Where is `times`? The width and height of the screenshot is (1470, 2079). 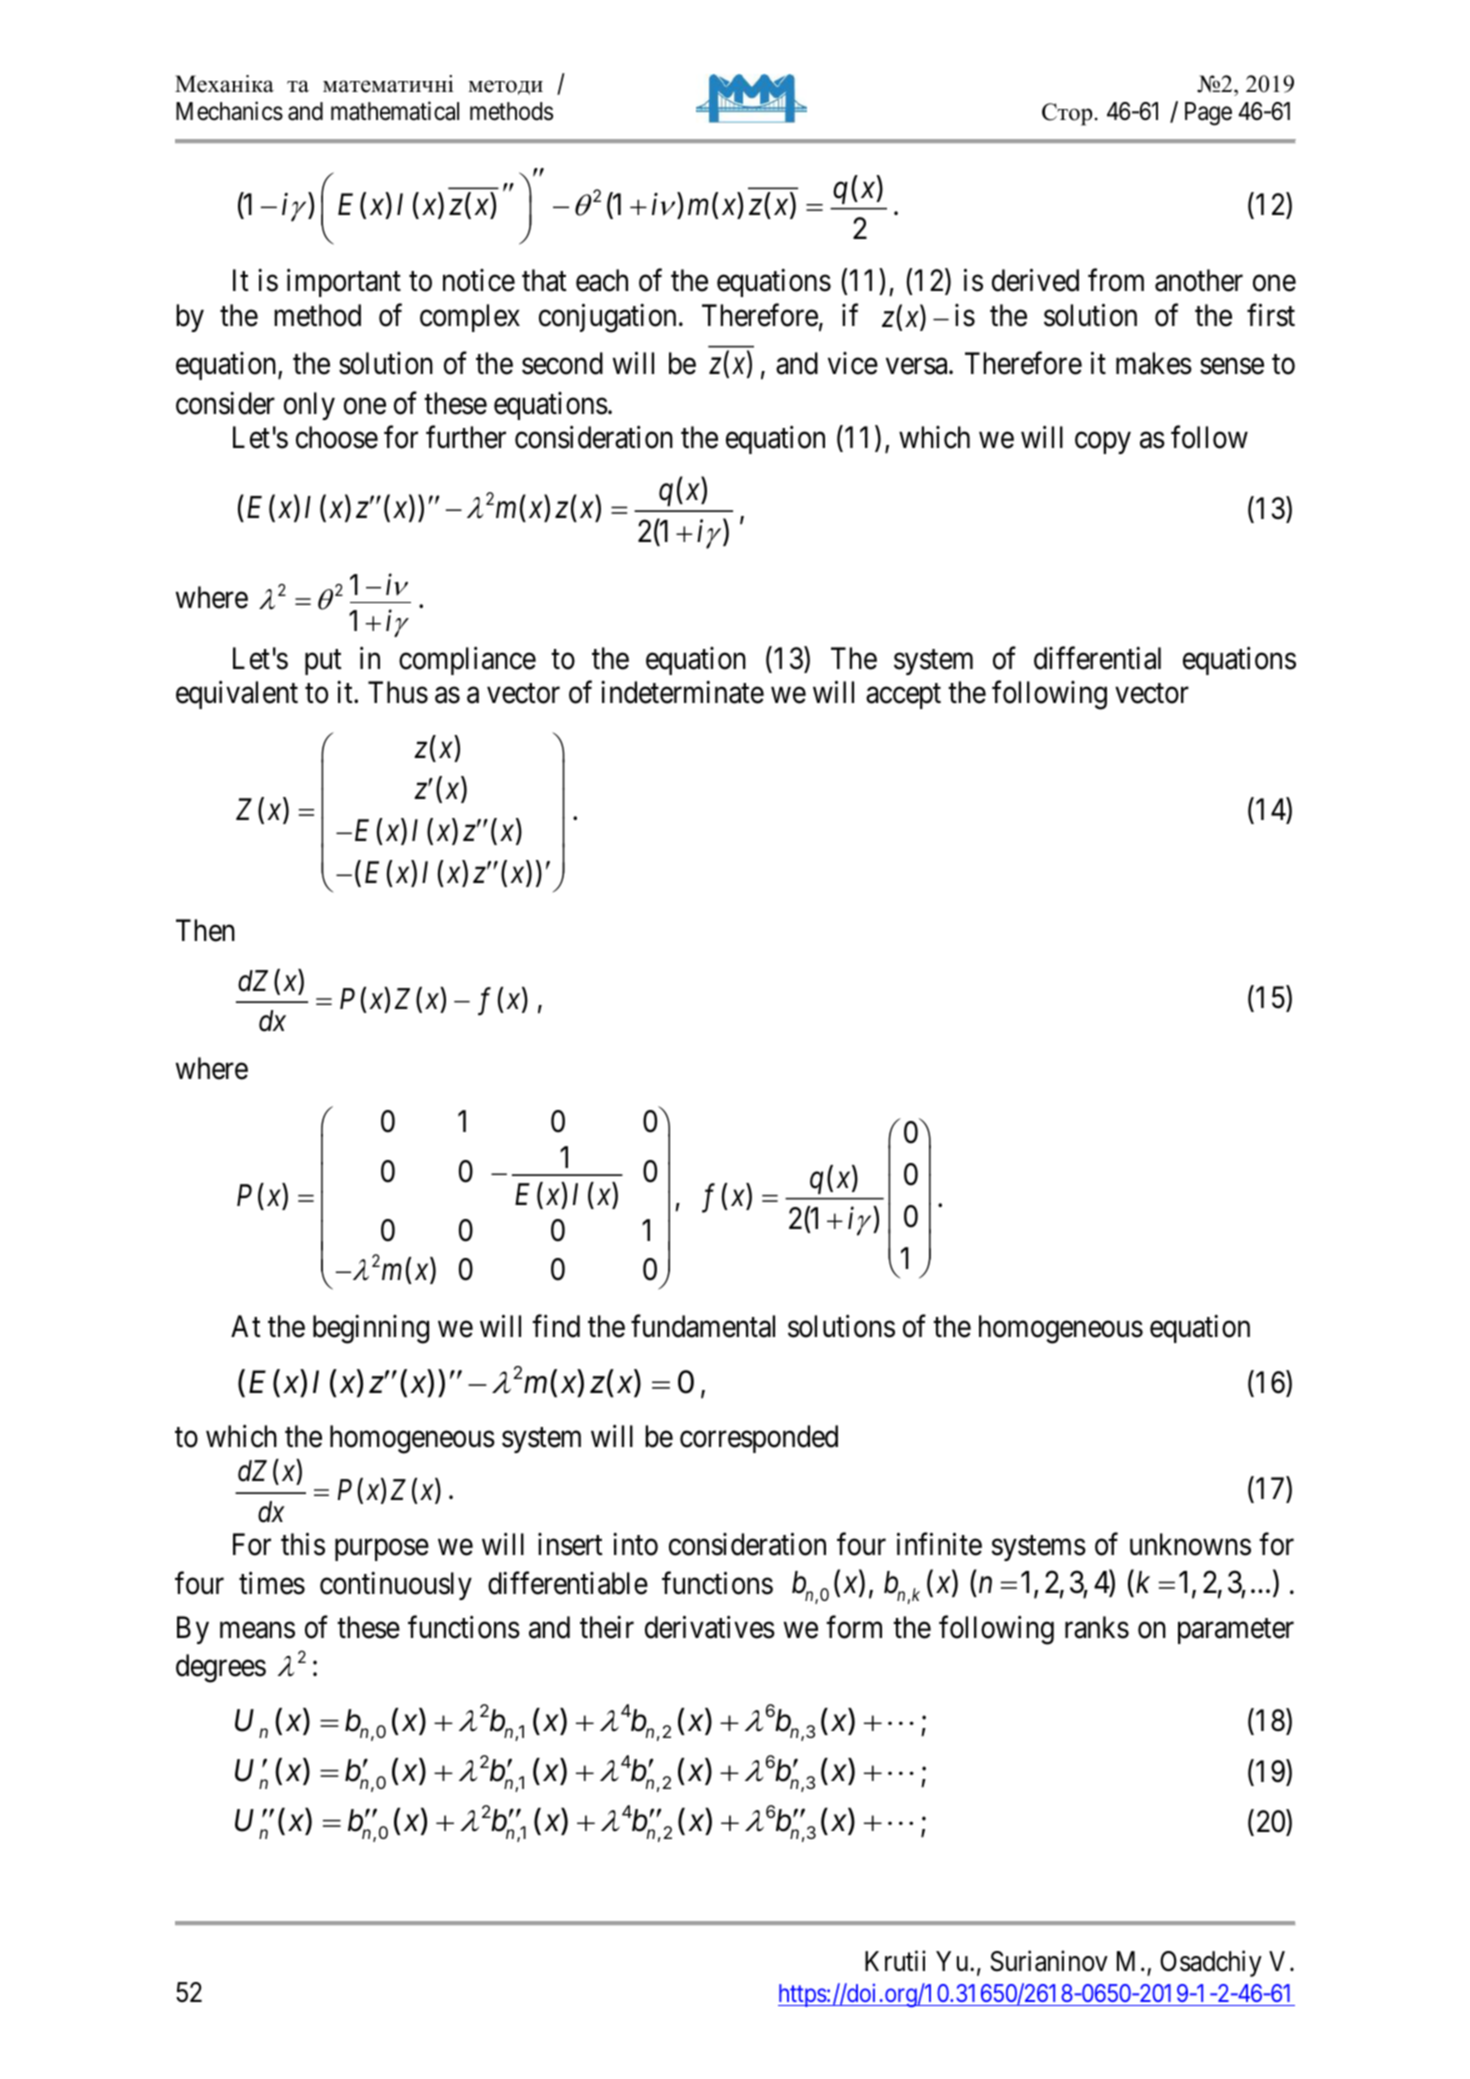 times is located at coordinates (272, 1583).
